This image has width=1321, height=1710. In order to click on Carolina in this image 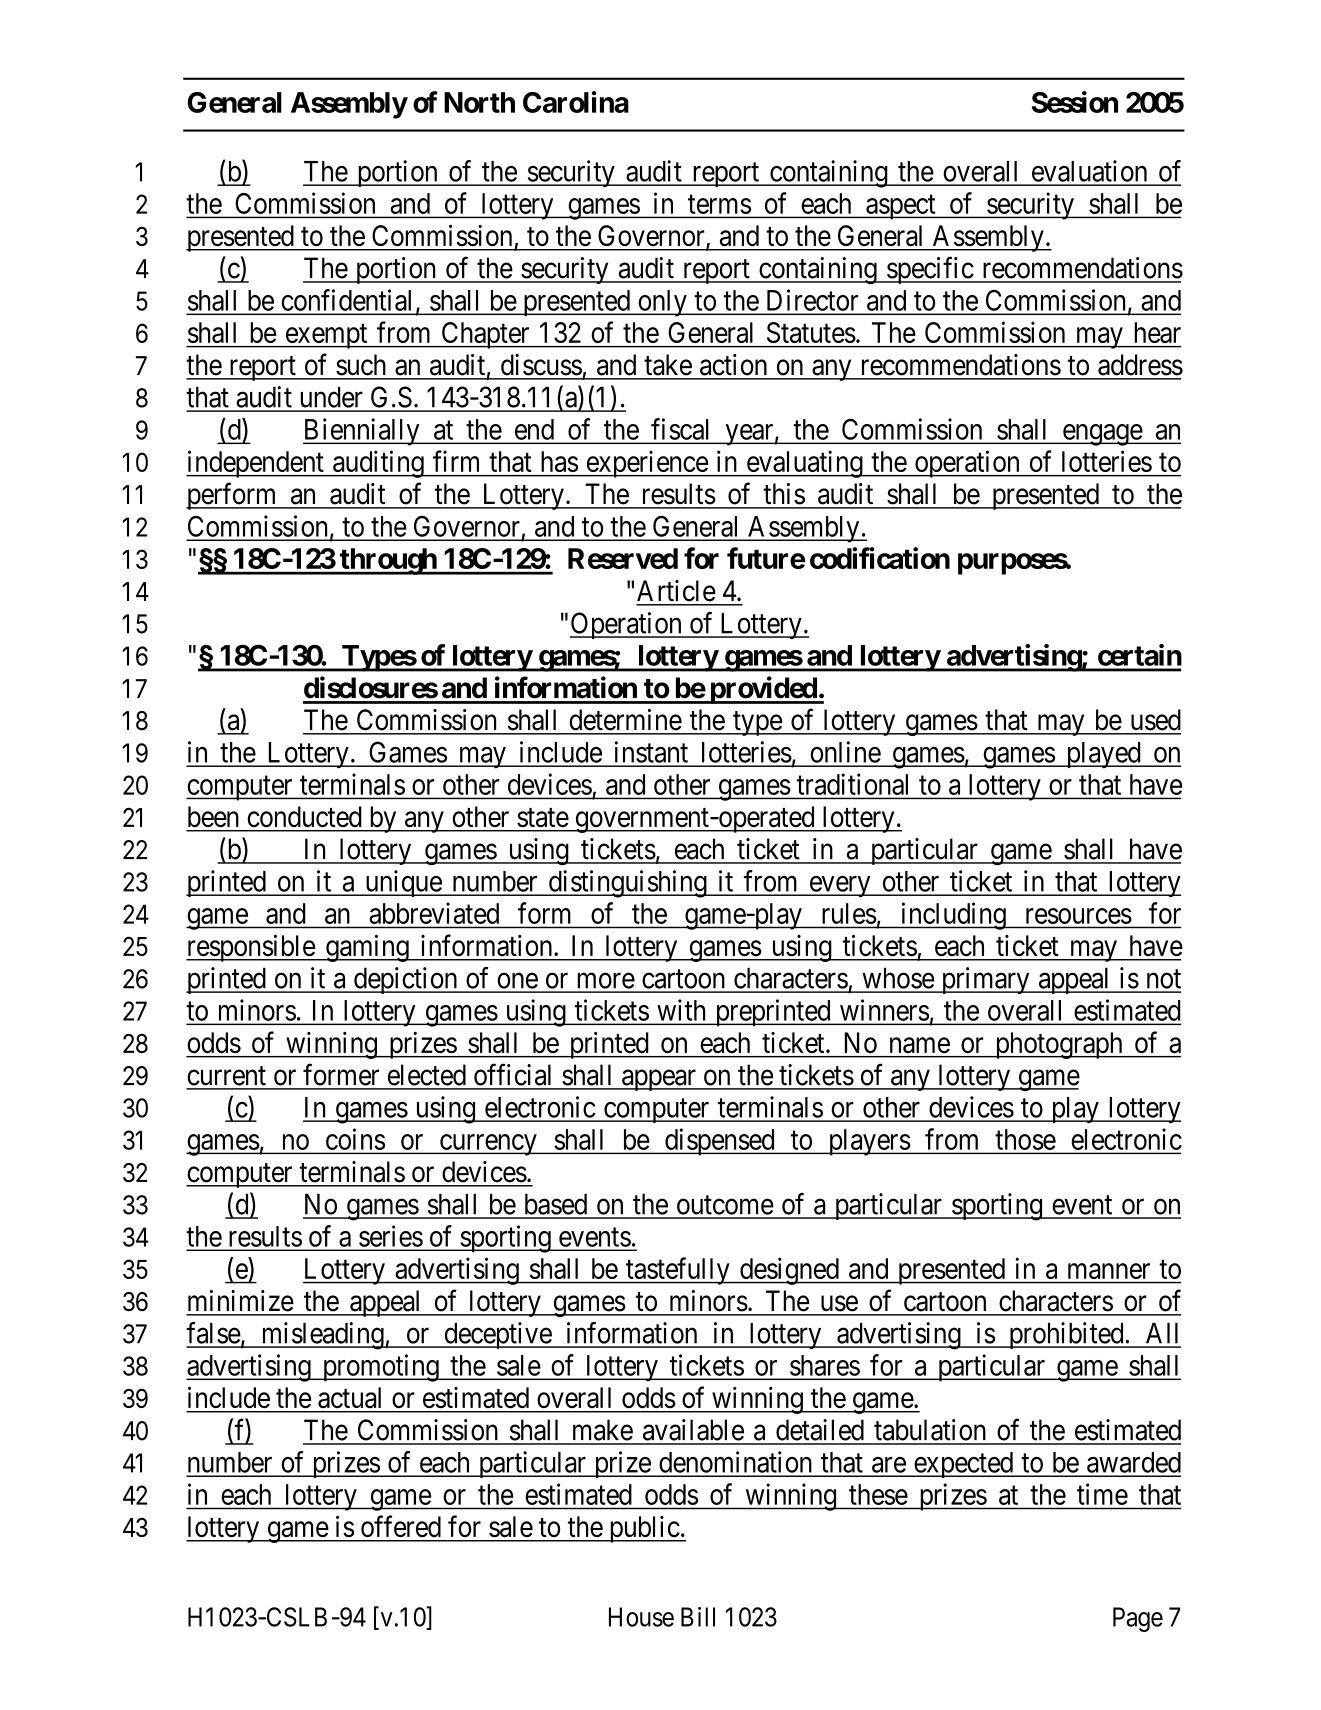, I will do `click(576, 102)`.
